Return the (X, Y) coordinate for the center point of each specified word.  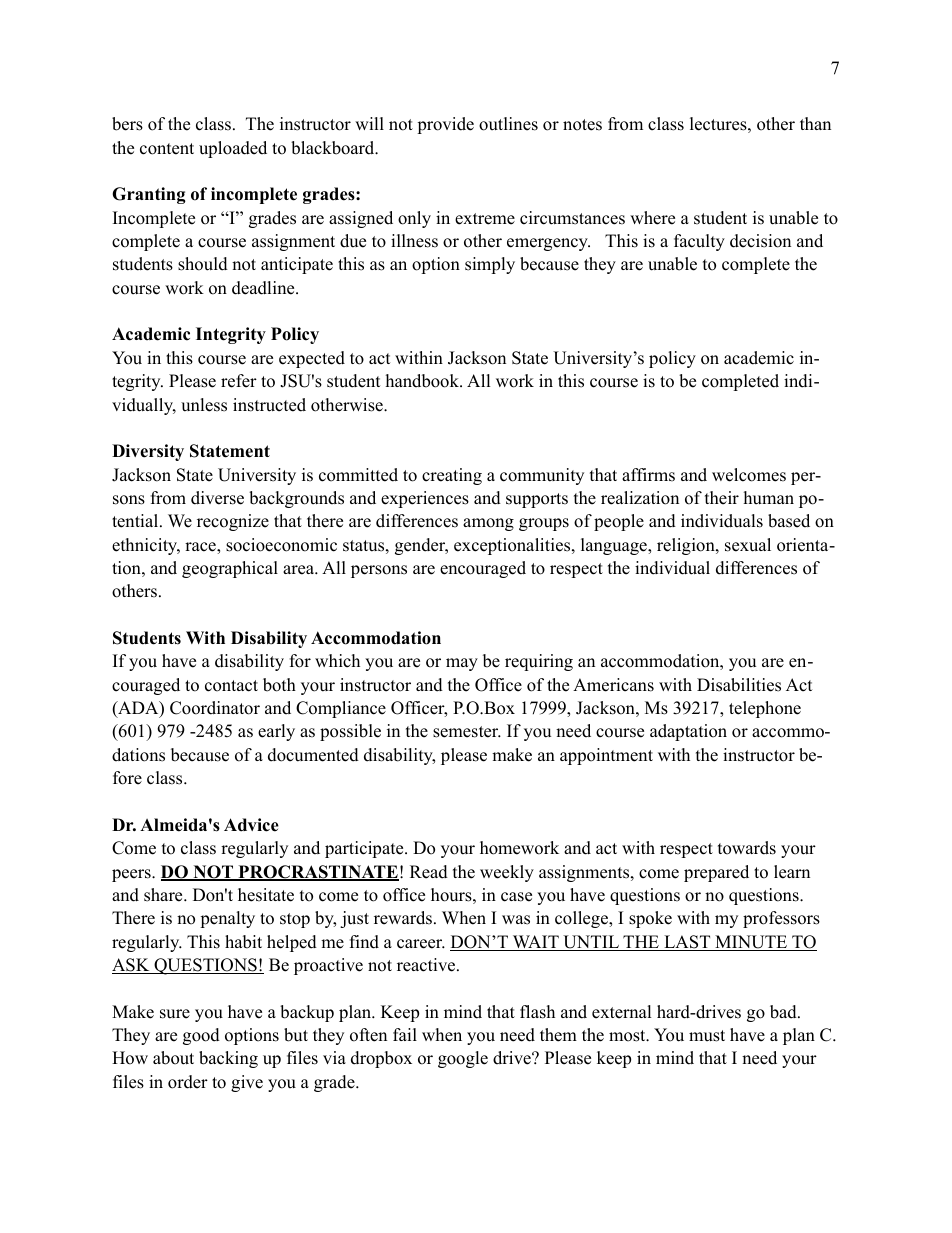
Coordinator (215, 708)
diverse (217, 498)
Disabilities (739, 685)
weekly (507, 873)
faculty (699, 242)
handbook (423, 381)
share (164, 895)
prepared (716, 873)
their (722, 498)
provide (445, 125)
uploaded (233, 149)
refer (239, 381)
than (815, 123)
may (462, 664)
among (488, 524)
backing (228, 1059)
